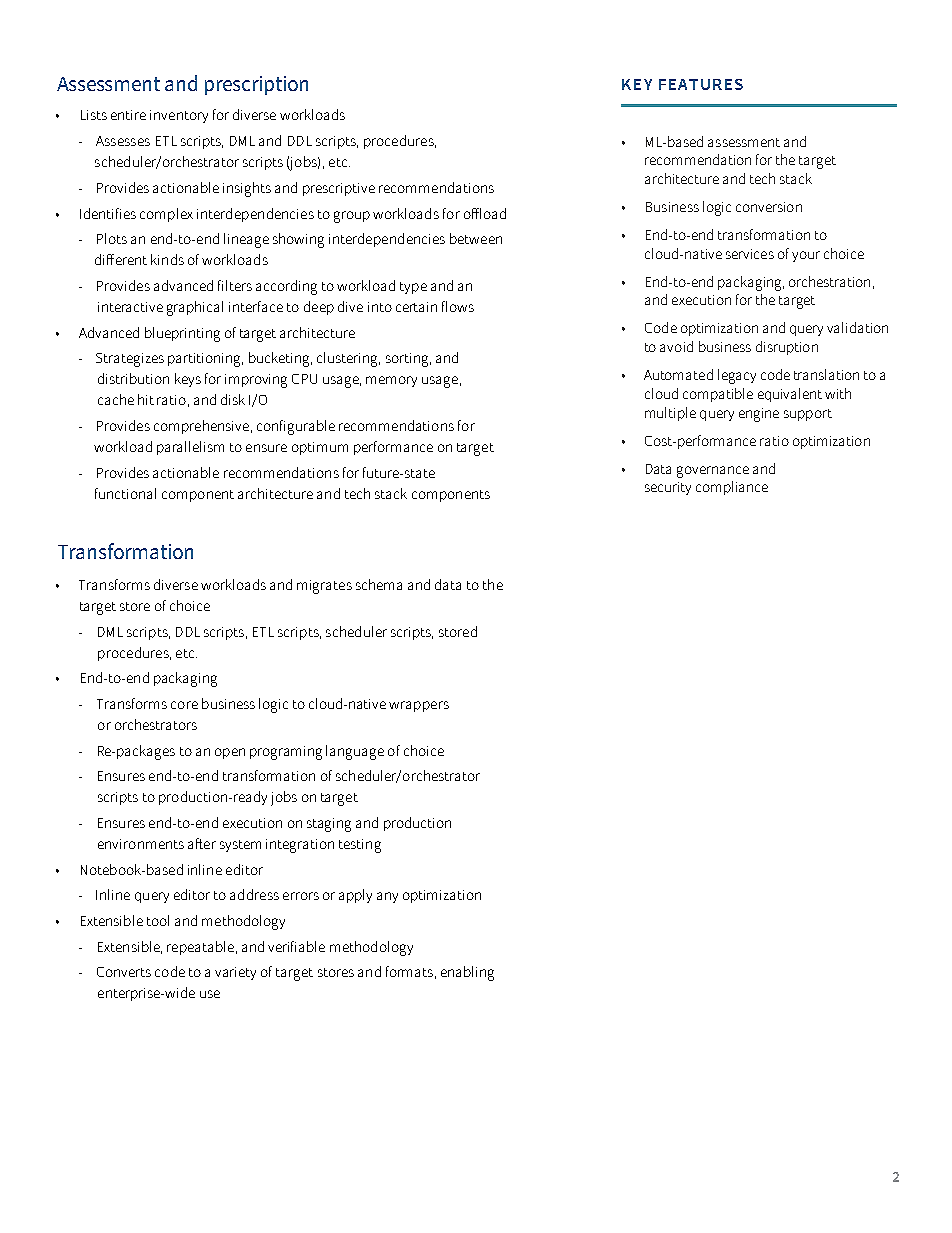 The width and height of the screenshot is (952, 1233). What do you see at coordinates (179, 116) in the screenshot?
I see `inventory` at bounding box center [179, 116].
